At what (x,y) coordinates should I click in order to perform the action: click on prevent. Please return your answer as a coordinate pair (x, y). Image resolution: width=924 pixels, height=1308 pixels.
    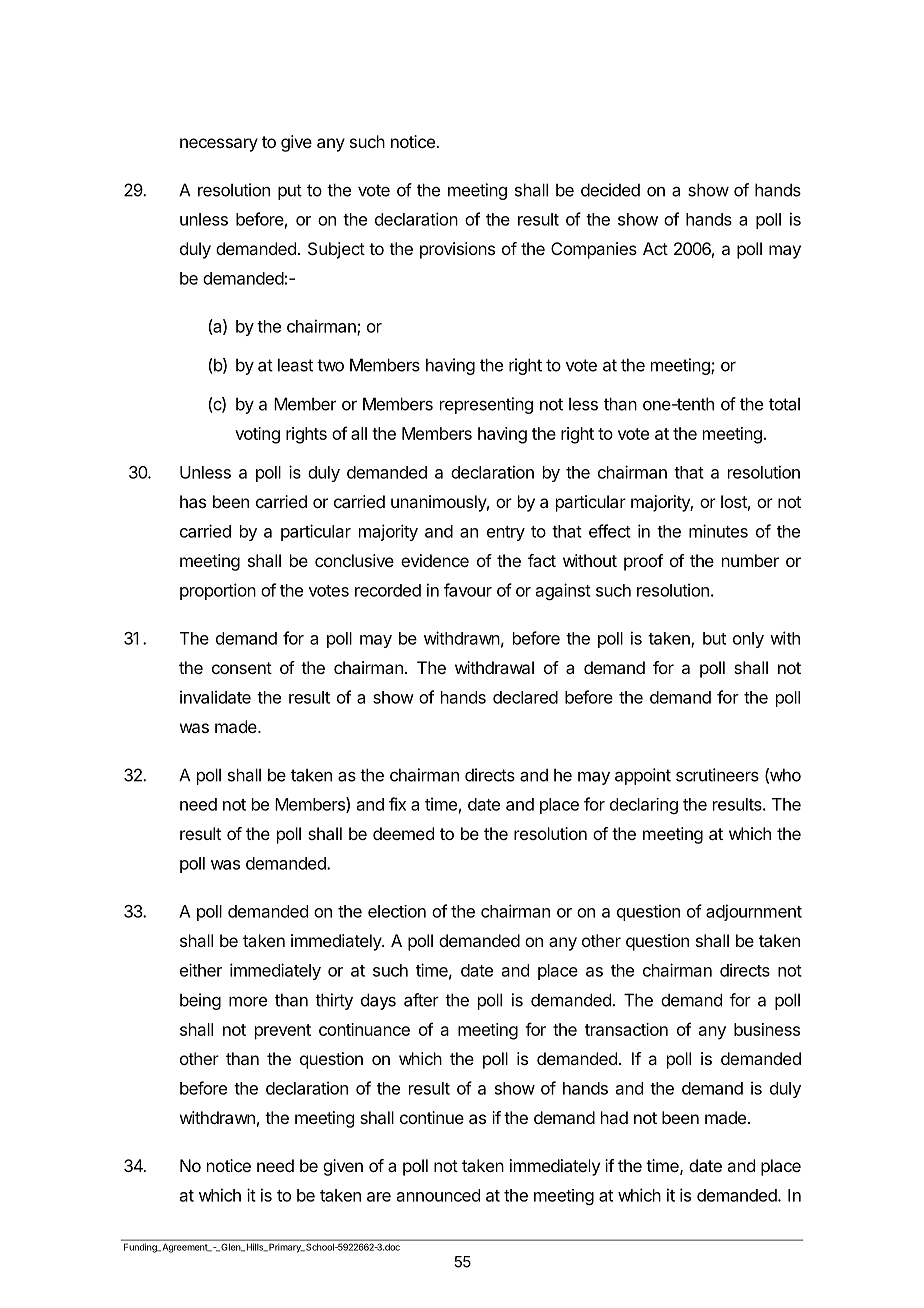
    Looking at the image, I should click on (283, 1032).
